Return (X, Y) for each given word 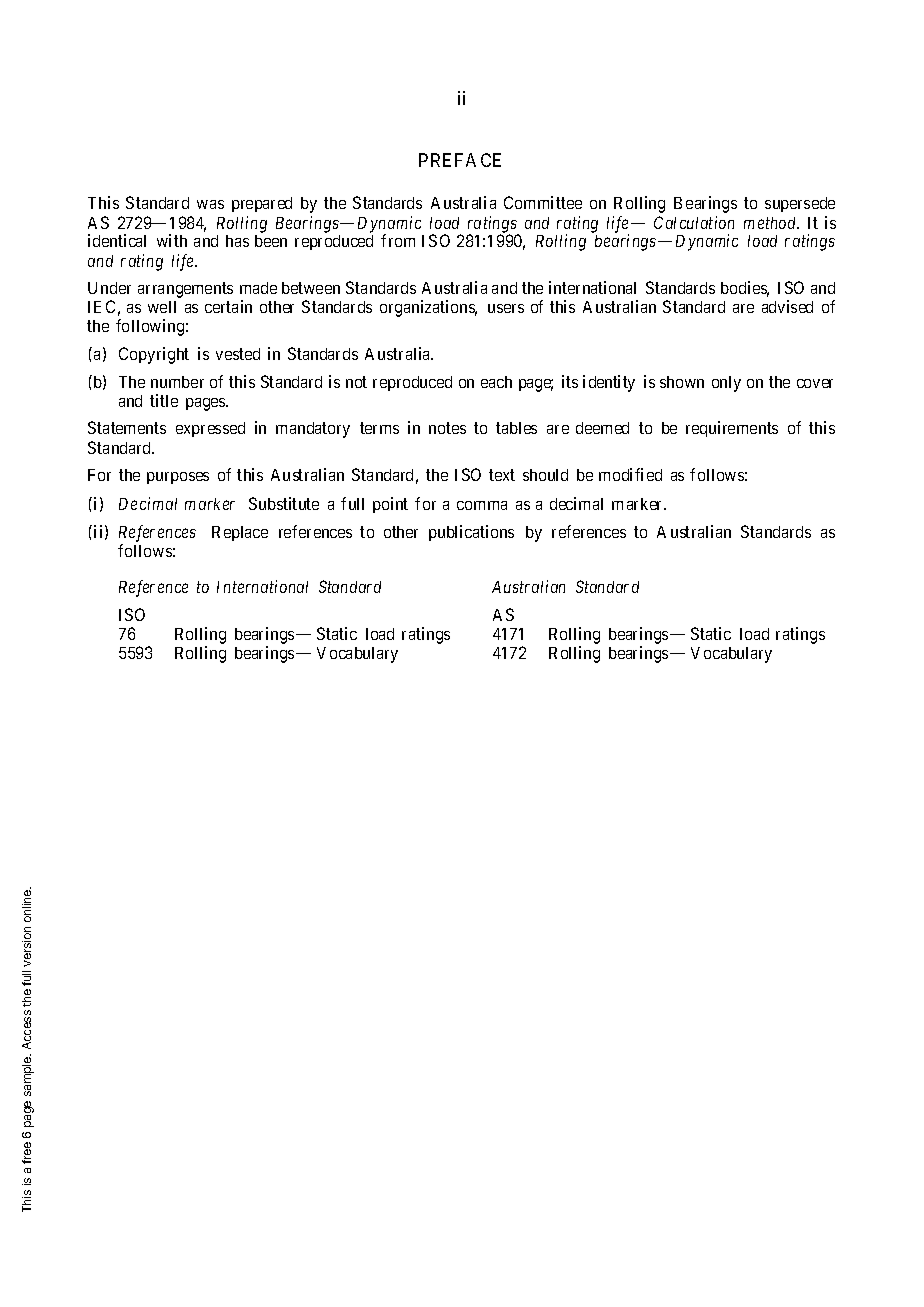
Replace (240, 533)
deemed (602, 428)
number (177, 382)
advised (787, 306)
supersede (800, 204)
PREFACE (460, 160)
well (162, 307)
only (726, 384)
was (210, 204)
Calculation (694, 222)
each (496, 382)
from (398, 240)
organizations (428, 308)
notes (447, 428)
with (172, 240)
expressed (210, 429)
